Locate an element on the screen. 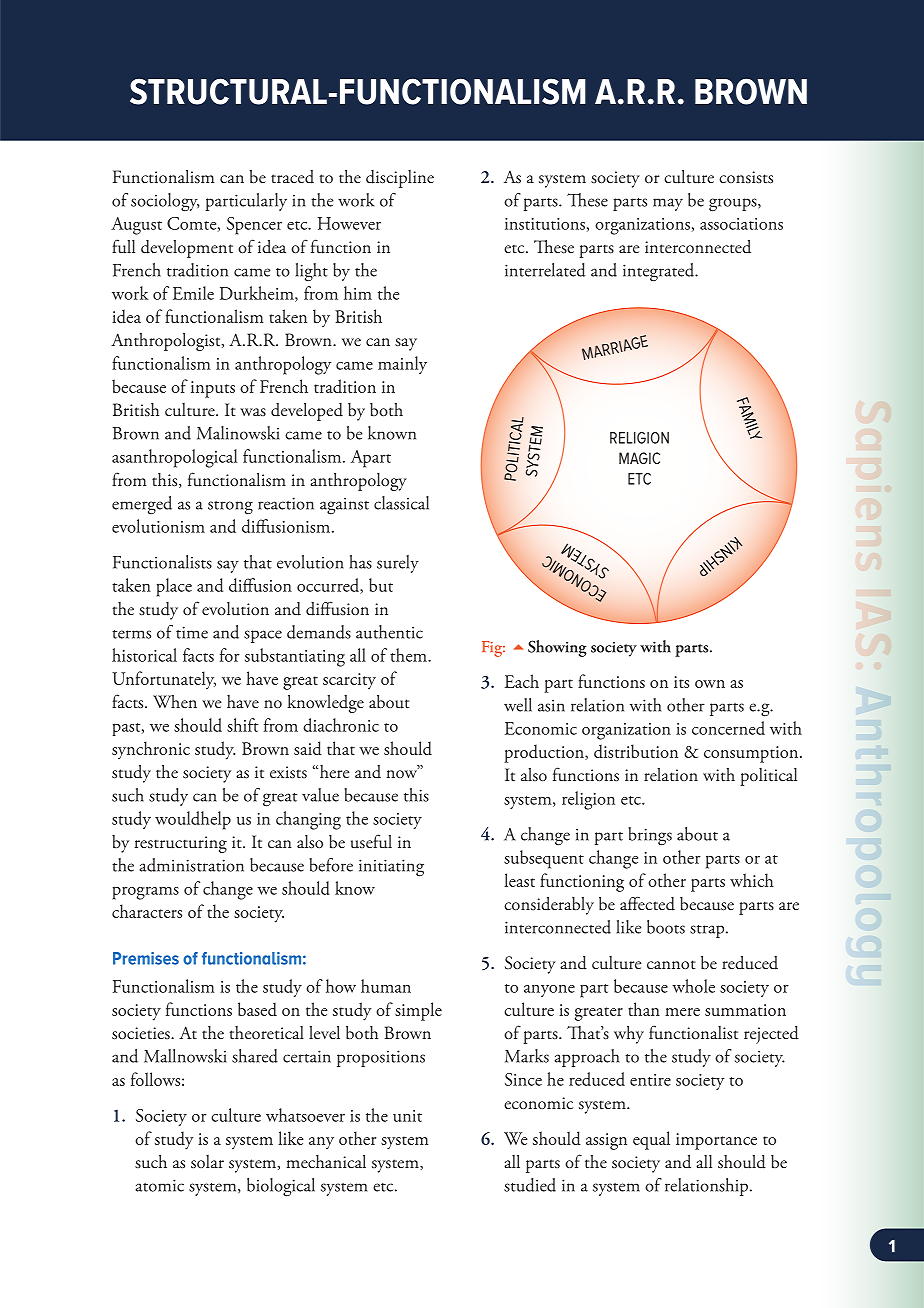  classical is located at coordinates (401, 503).
